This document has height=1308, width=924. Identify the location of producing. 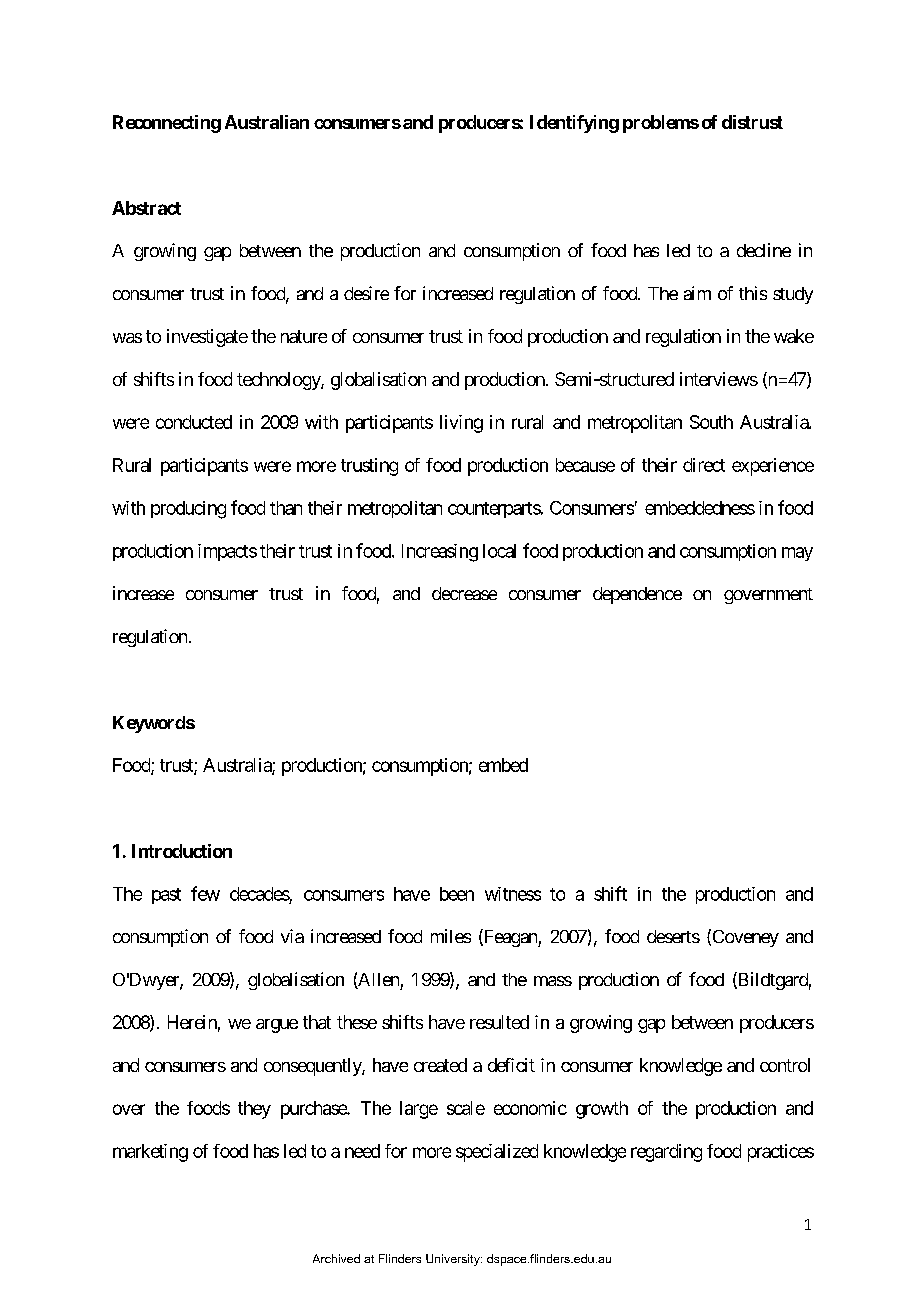
(188, 510).
